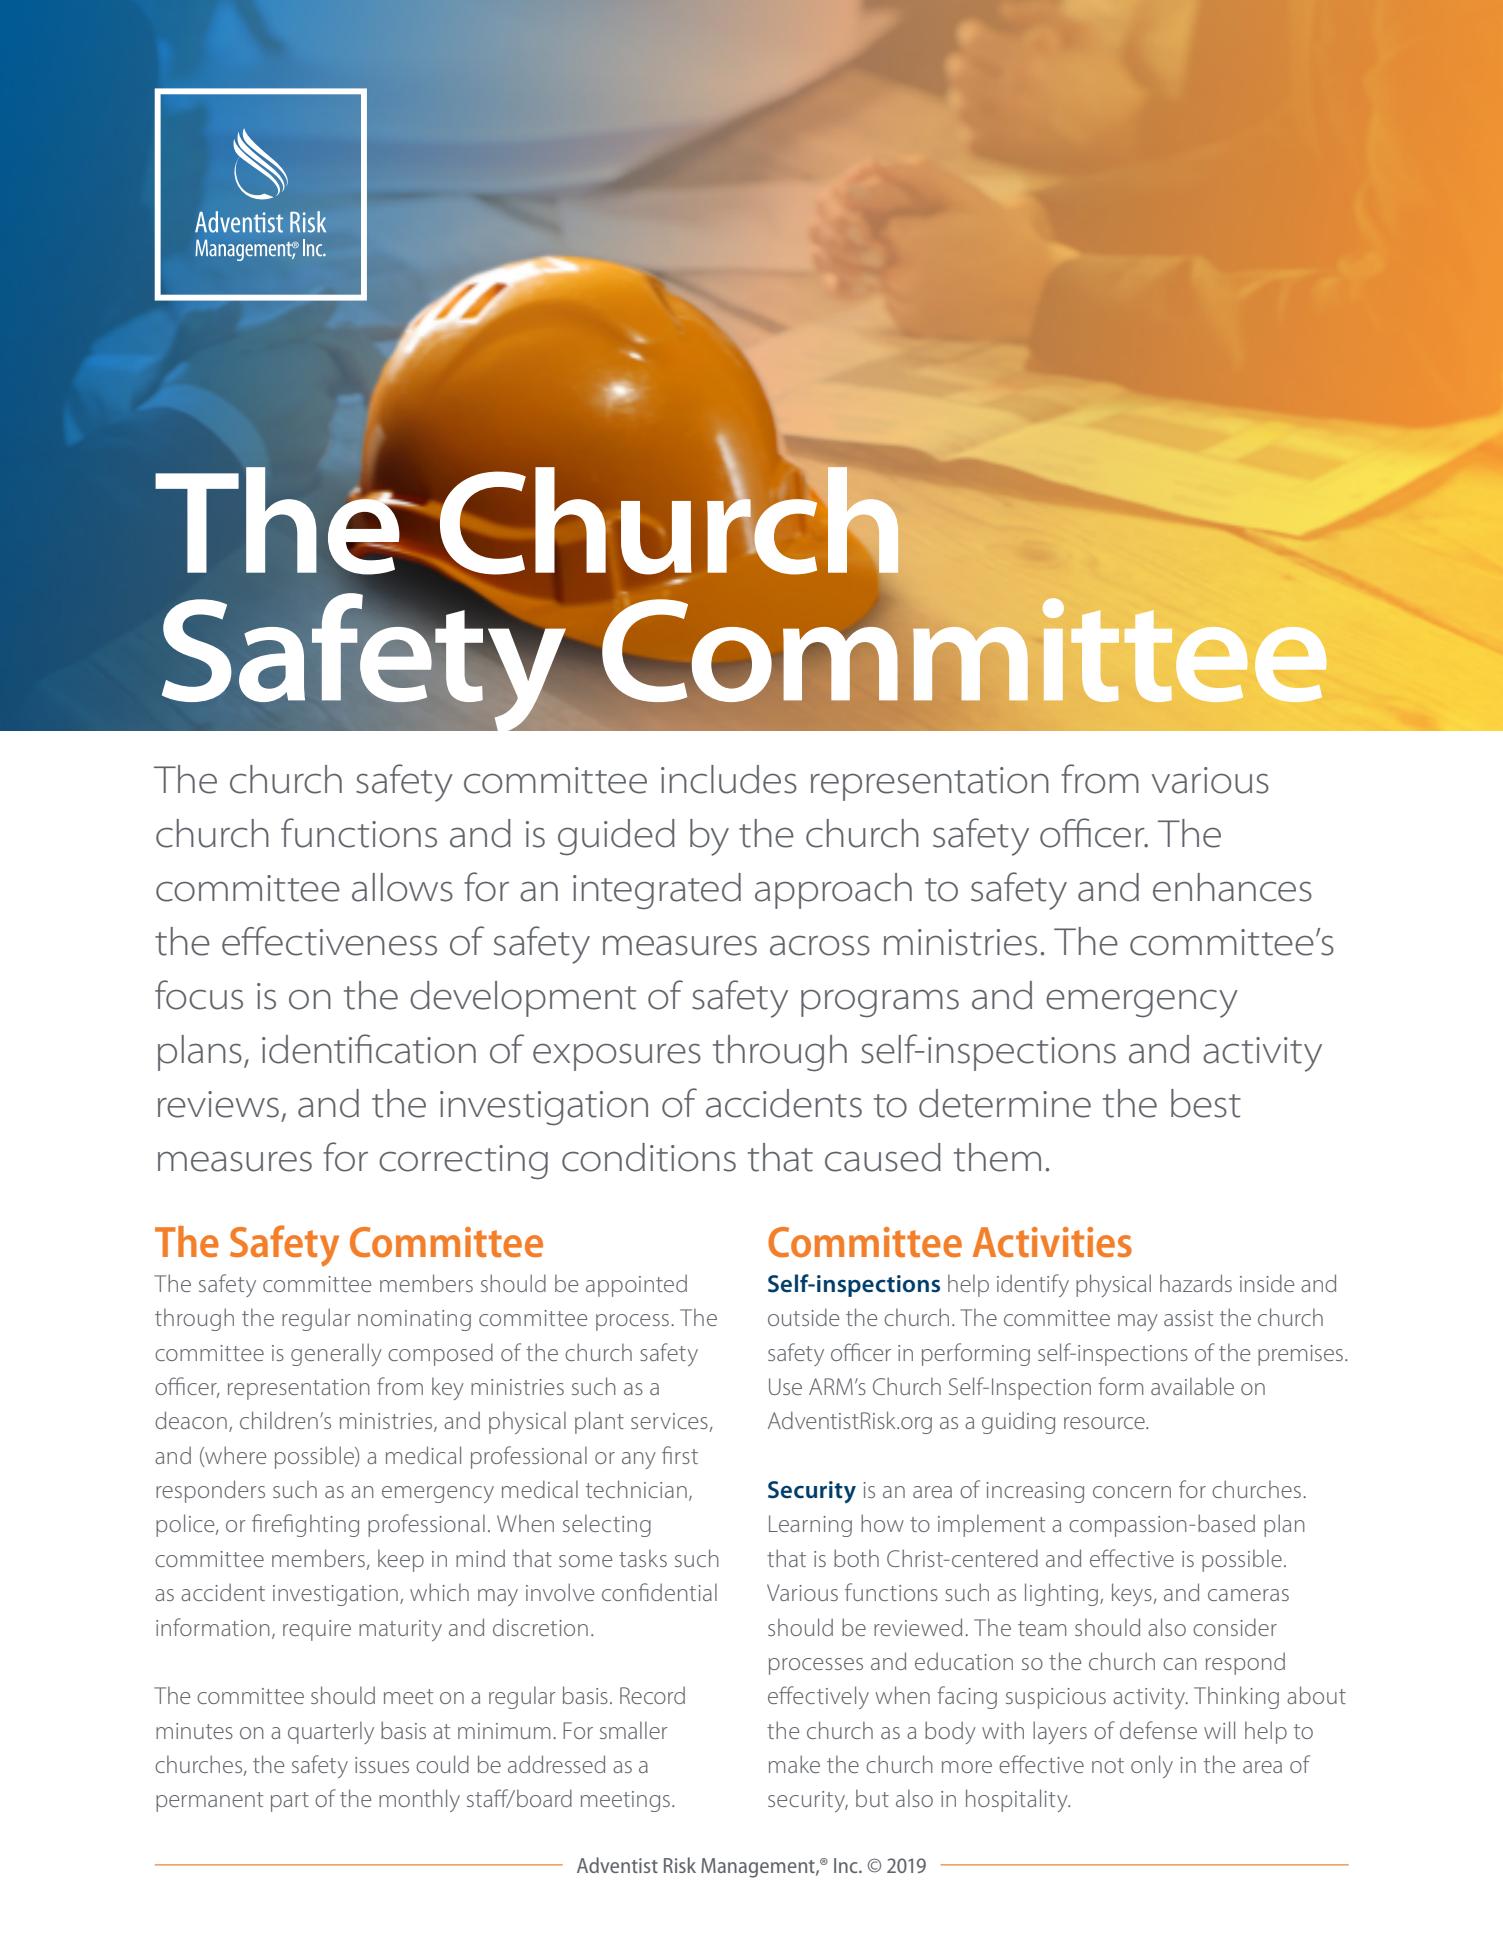 This document has width=1503, height=1945. What do you see at coordinates (729, 779) in the document?
I see `includes` at bounding box center [729, 779].
